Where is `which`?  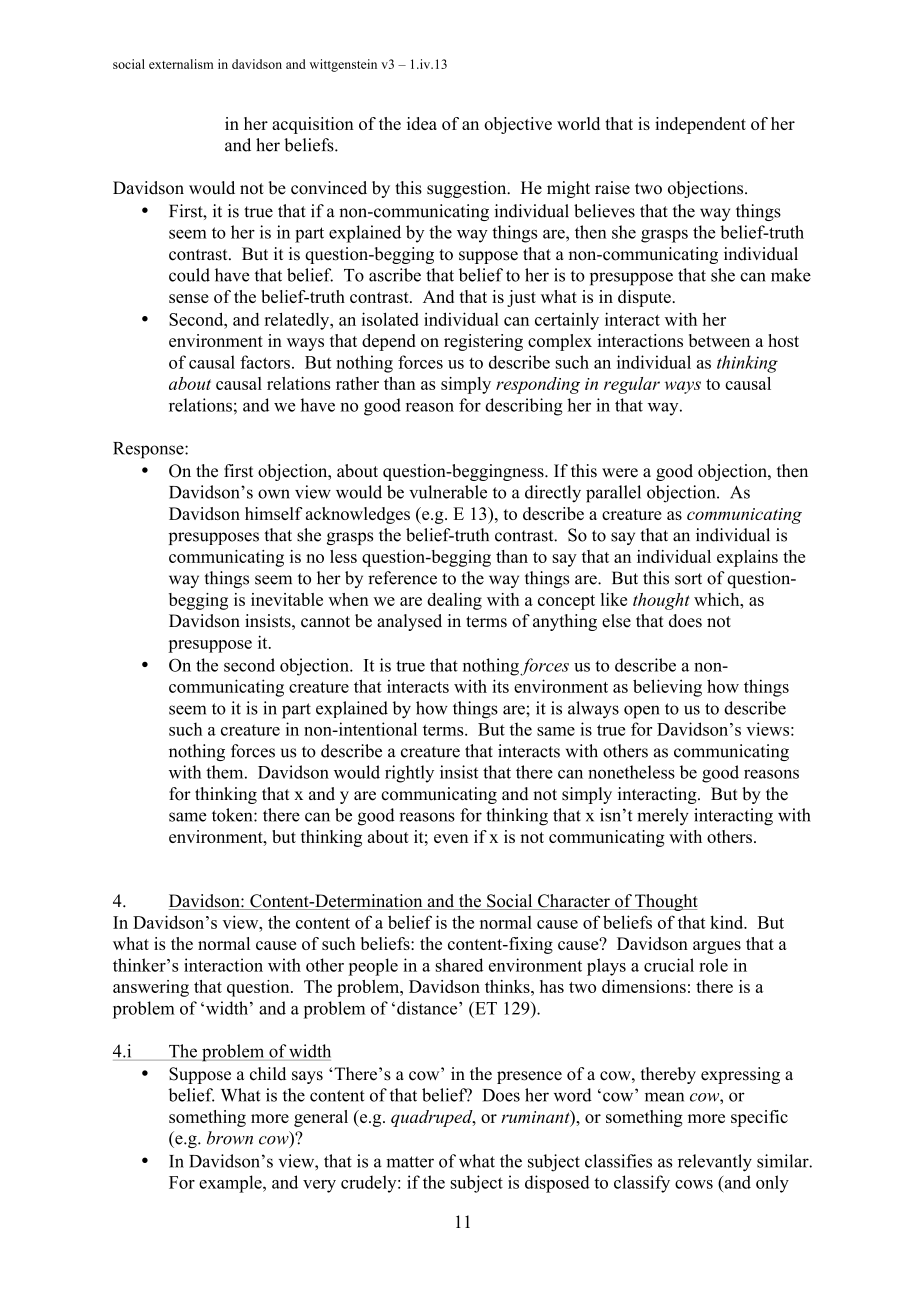
which is located at coordinates (718, 599).
